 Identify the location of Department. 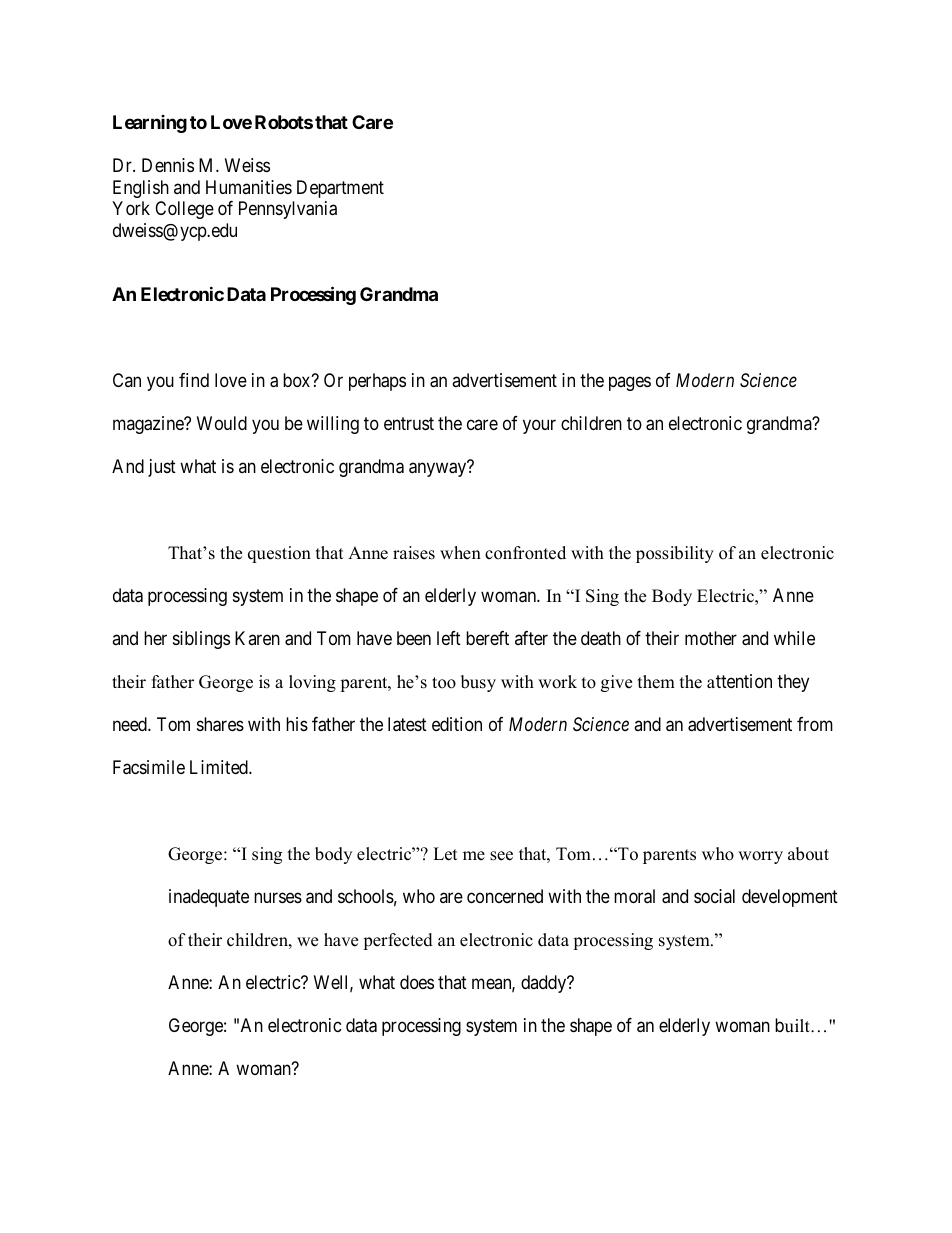
(340, 189).
